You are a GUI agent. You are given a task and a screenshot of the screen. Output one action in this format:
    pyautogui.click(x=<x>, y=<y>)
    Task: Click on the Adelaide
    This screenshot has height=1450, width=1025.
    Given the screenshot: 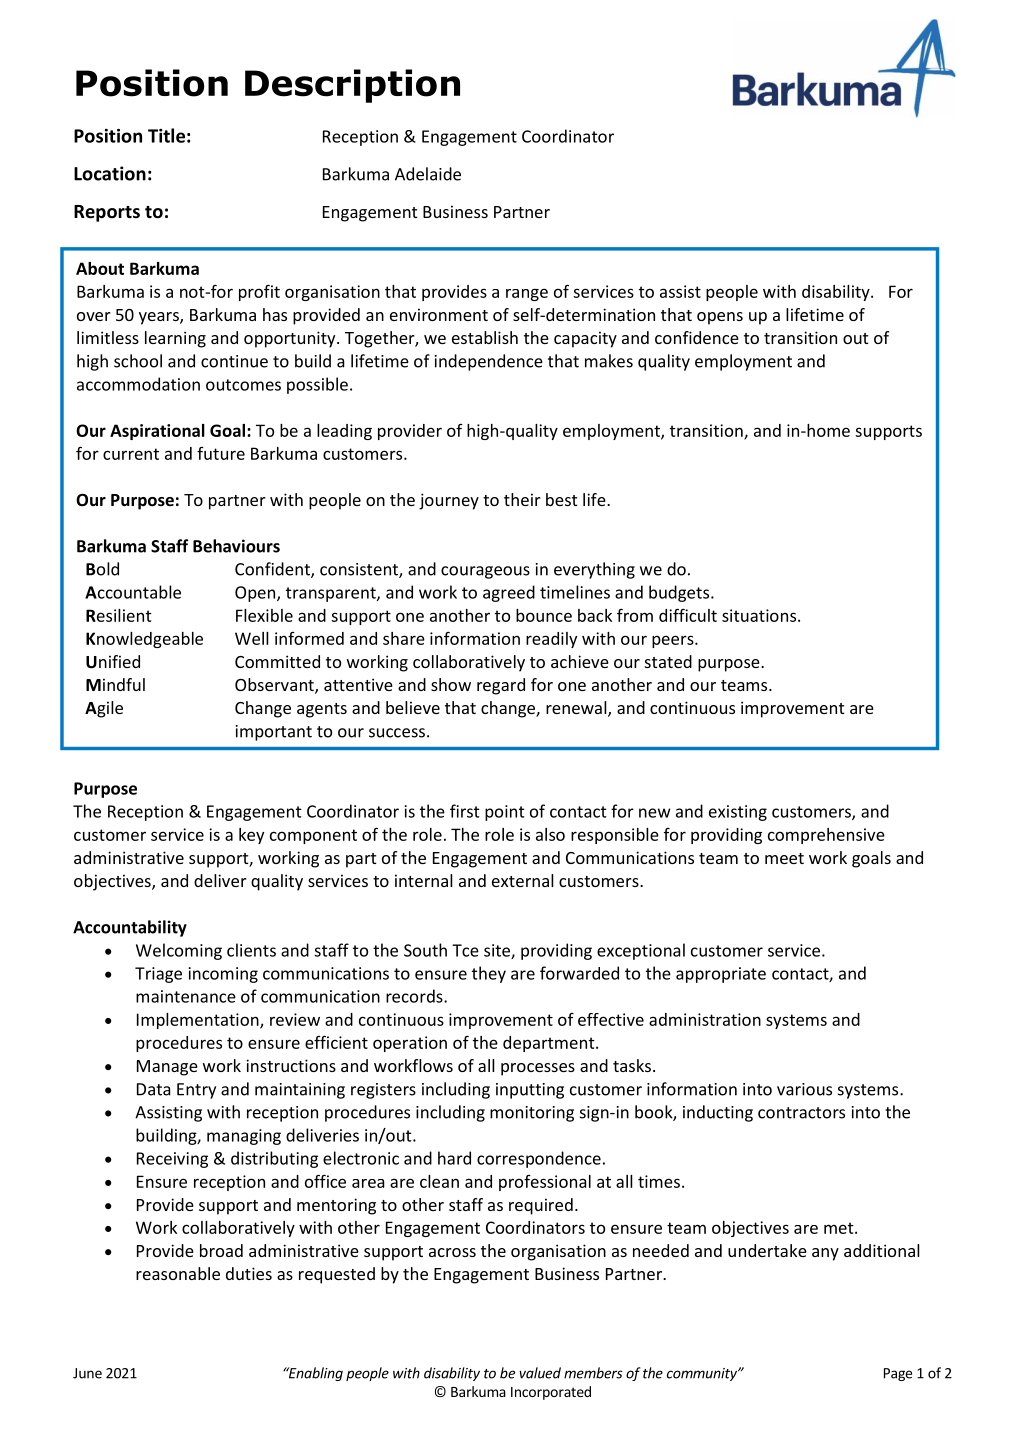 What is the action you would take?
    pyautogui.click(x=428, y=174)
